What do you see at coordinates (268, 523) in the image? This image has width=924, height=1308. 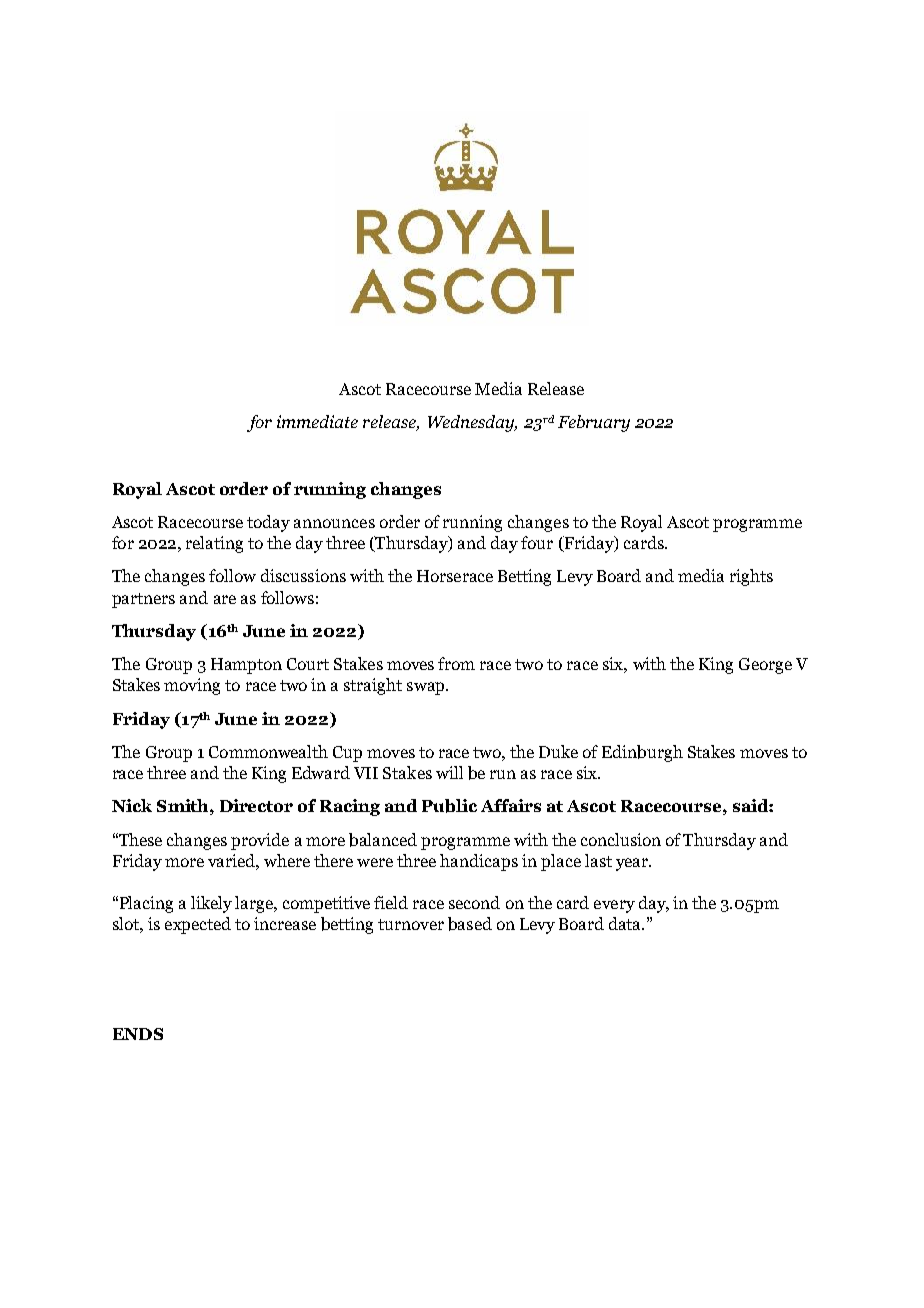 I see `today` at bounding box center [268, 523].
